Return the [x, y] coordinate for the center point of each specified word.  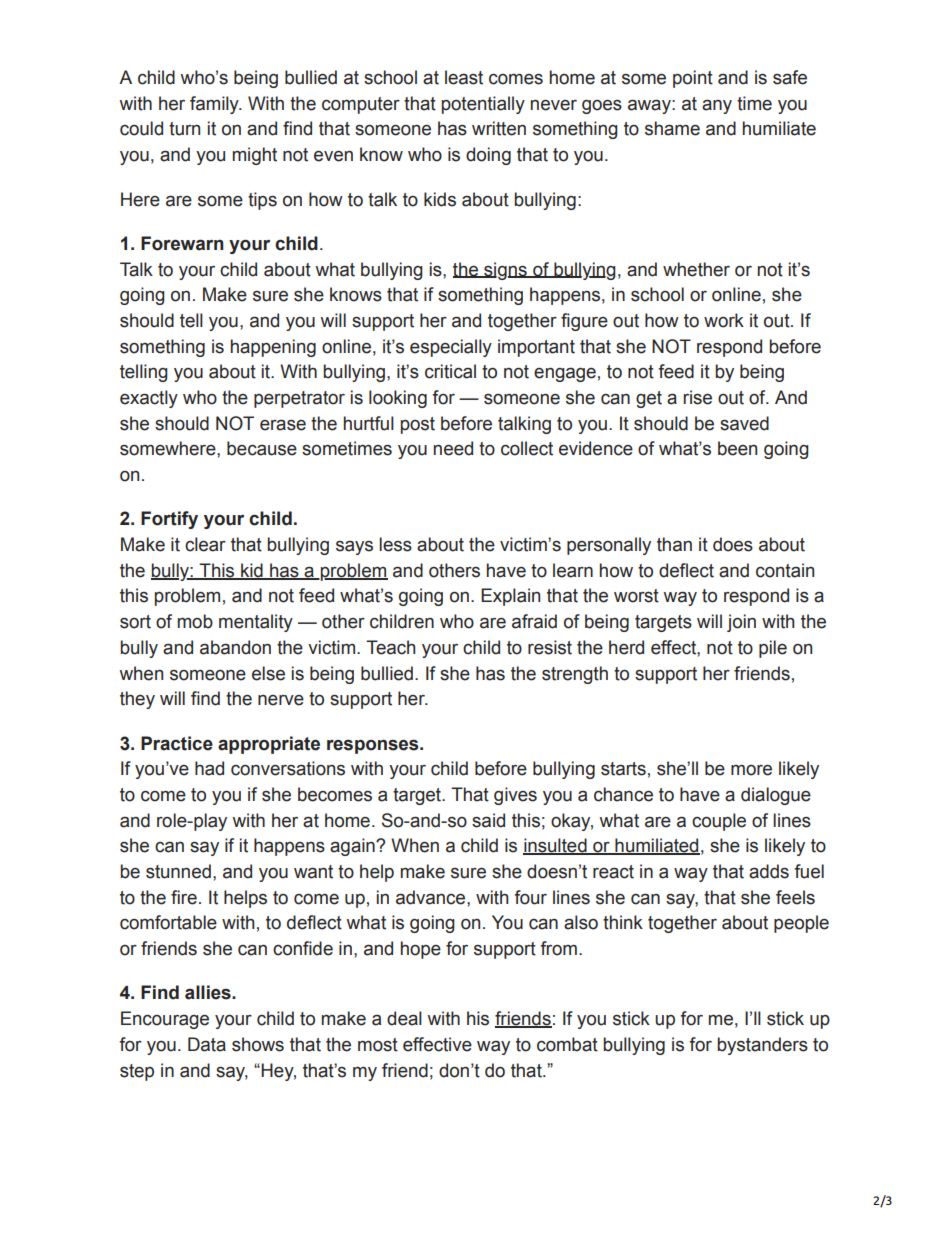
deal [404, 1018]
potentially [483, 105]
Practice [177, 743]
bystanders [762, 1046]
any [717, 106]
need [453, 448]
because [262, 448]
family [215, 105]
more [751, 770]
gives [515, 796]
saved [744, 423]
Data [207, 1044]
